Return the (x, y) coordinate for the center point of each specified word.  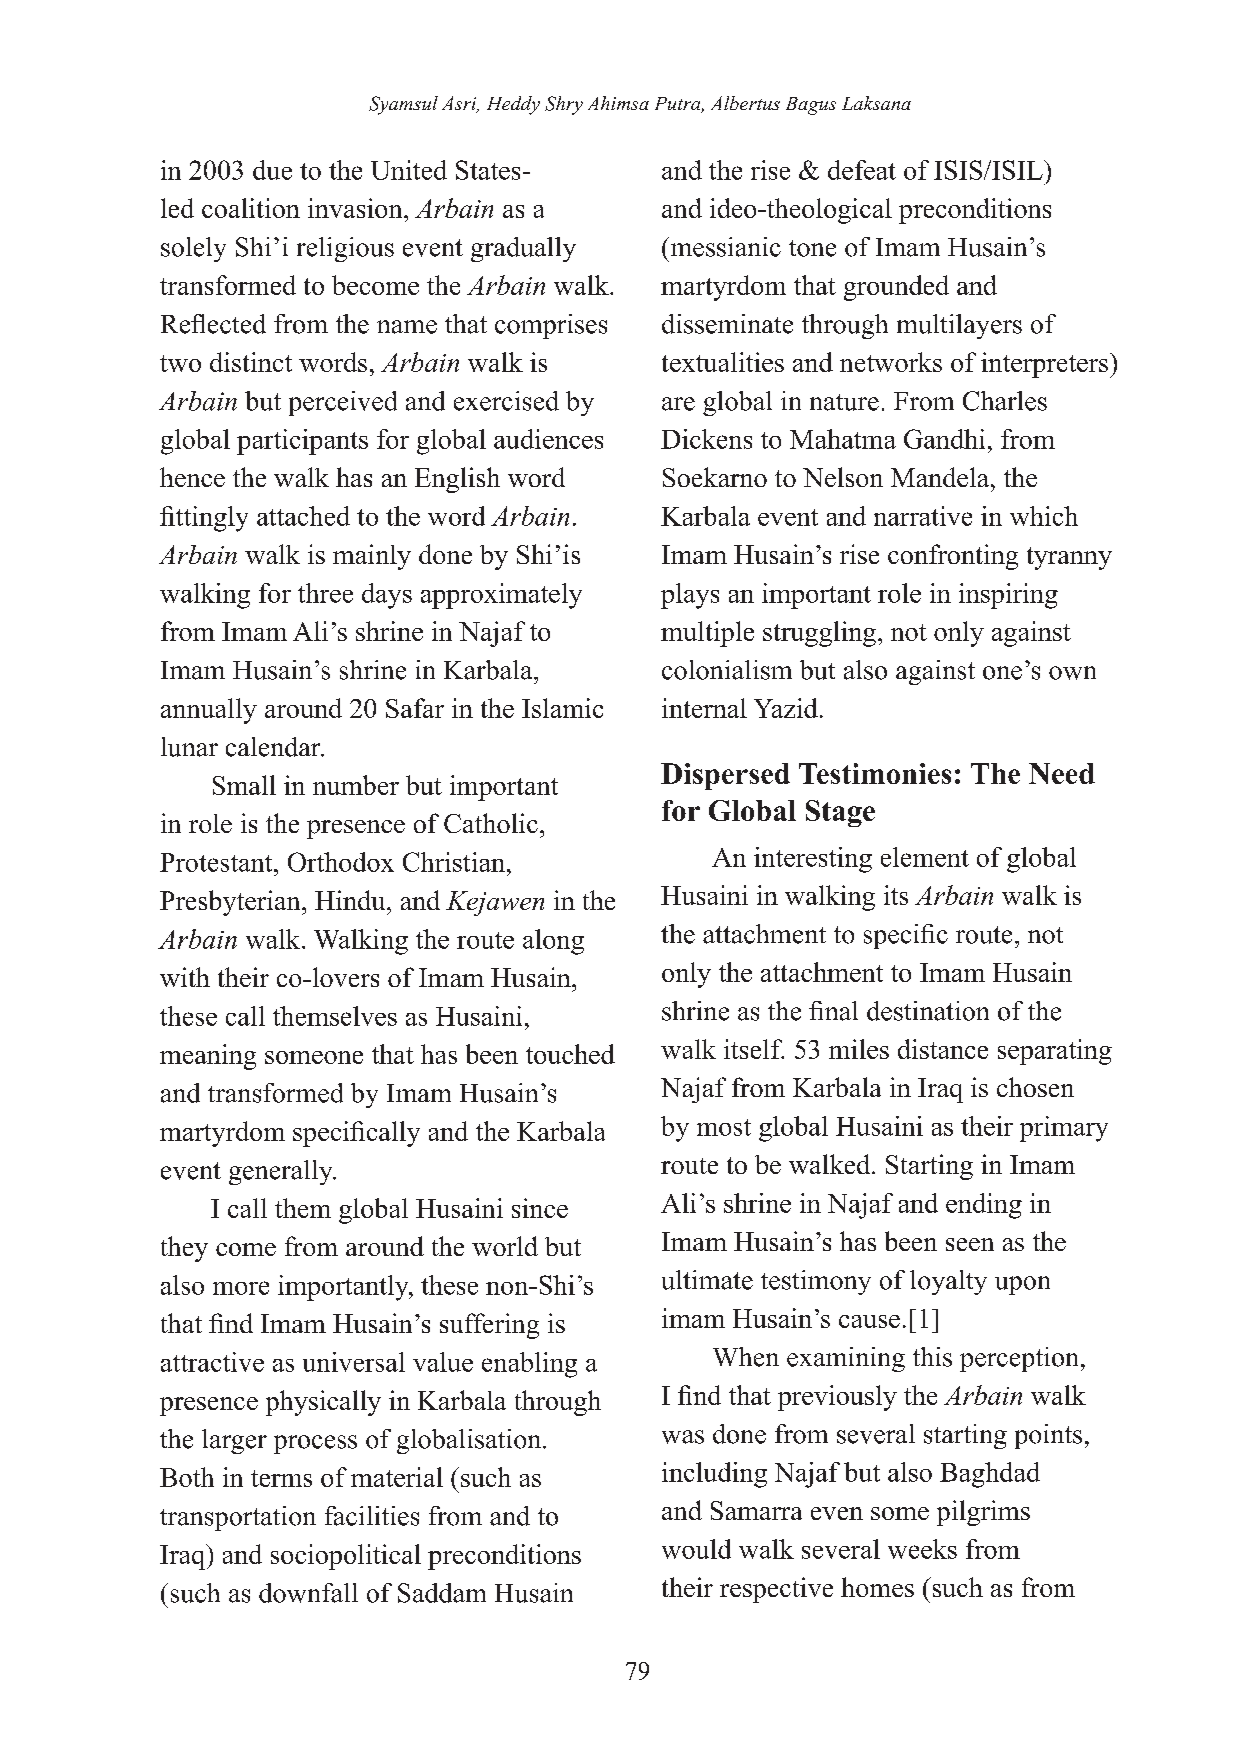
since (540, 1208)
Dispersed (725, 776)
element (925, 857)
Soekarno (715, 477)
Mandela (941, 477)
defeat (862, 170)
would (696, 1549)
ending (984, 1206)
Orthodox (341, 862)
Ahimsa (618, 103)
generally (282, 1172)
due (272, 170)
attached (303, 516)
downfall (308, 1593)
